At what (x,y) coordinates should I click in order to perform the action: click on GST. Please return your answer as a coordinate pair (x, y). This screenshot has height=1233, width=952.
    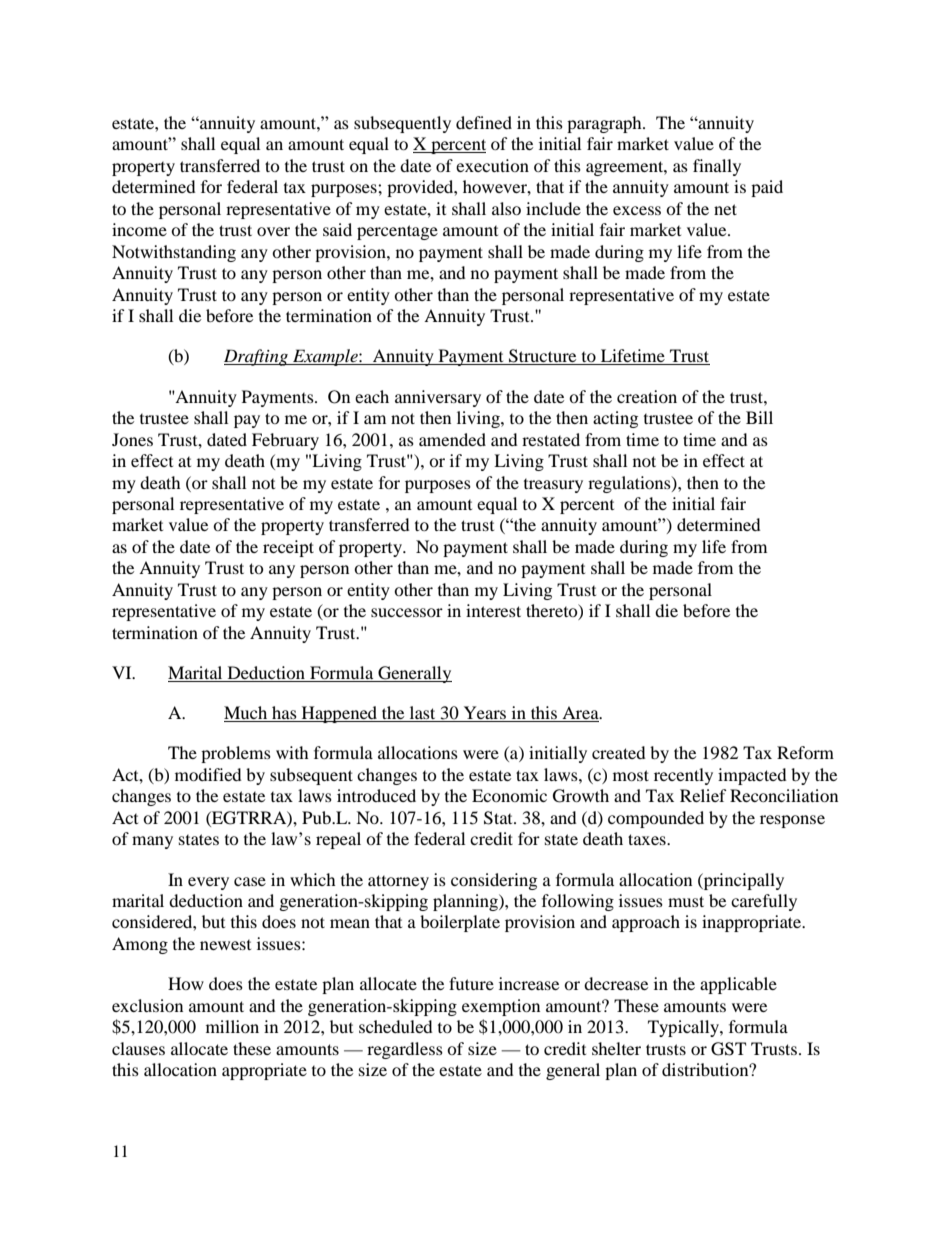
    Looking at the image, I should click on (728, 1049).
